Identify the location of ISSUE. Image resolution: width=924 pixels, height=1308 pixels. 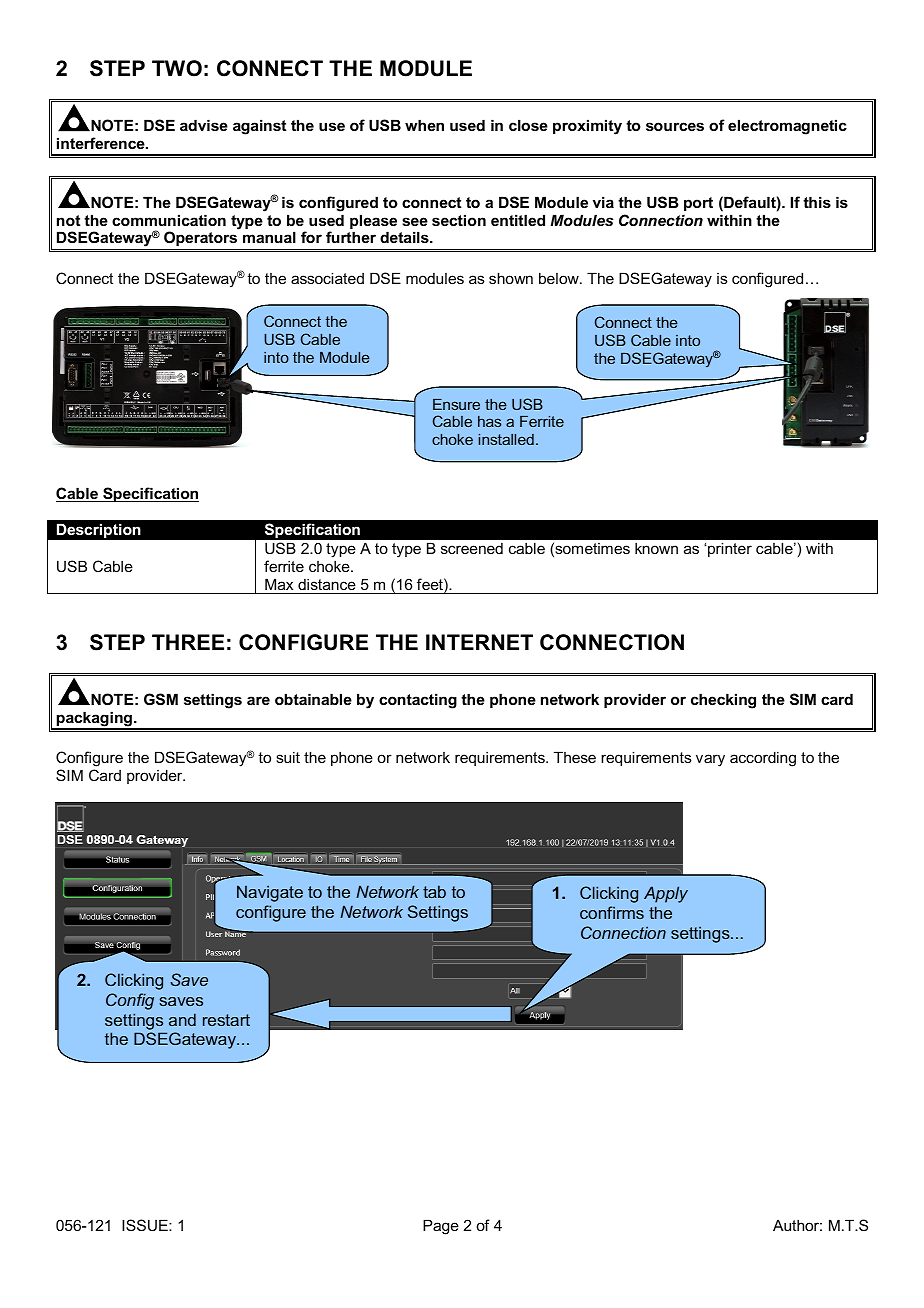
(146, 1225).
